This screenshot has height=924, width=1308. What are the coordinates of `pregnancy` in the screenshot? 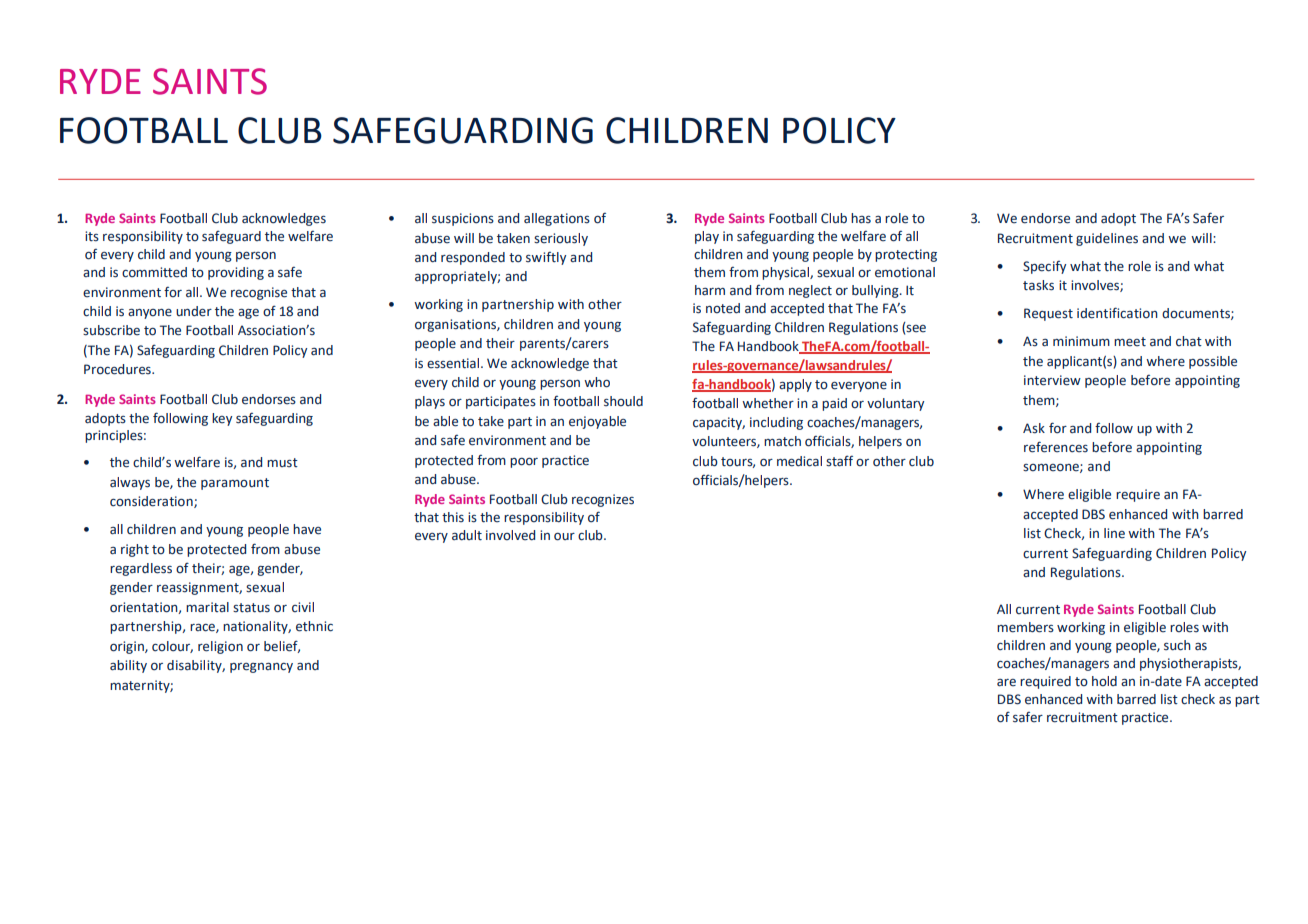 It's located at (261, 668).
